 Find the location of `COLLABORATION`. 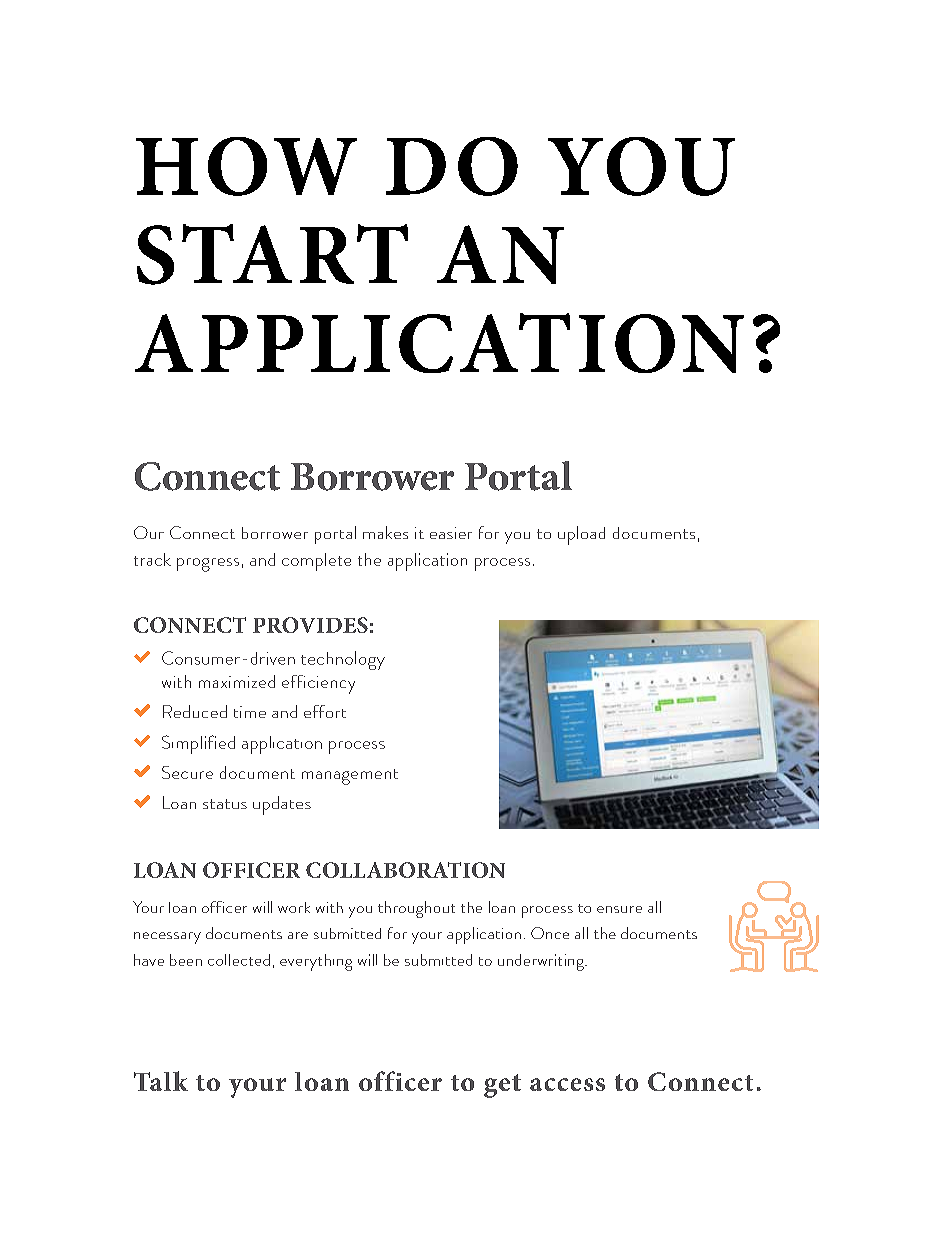

COLLABORATION is located at coordinates (405, 870).
